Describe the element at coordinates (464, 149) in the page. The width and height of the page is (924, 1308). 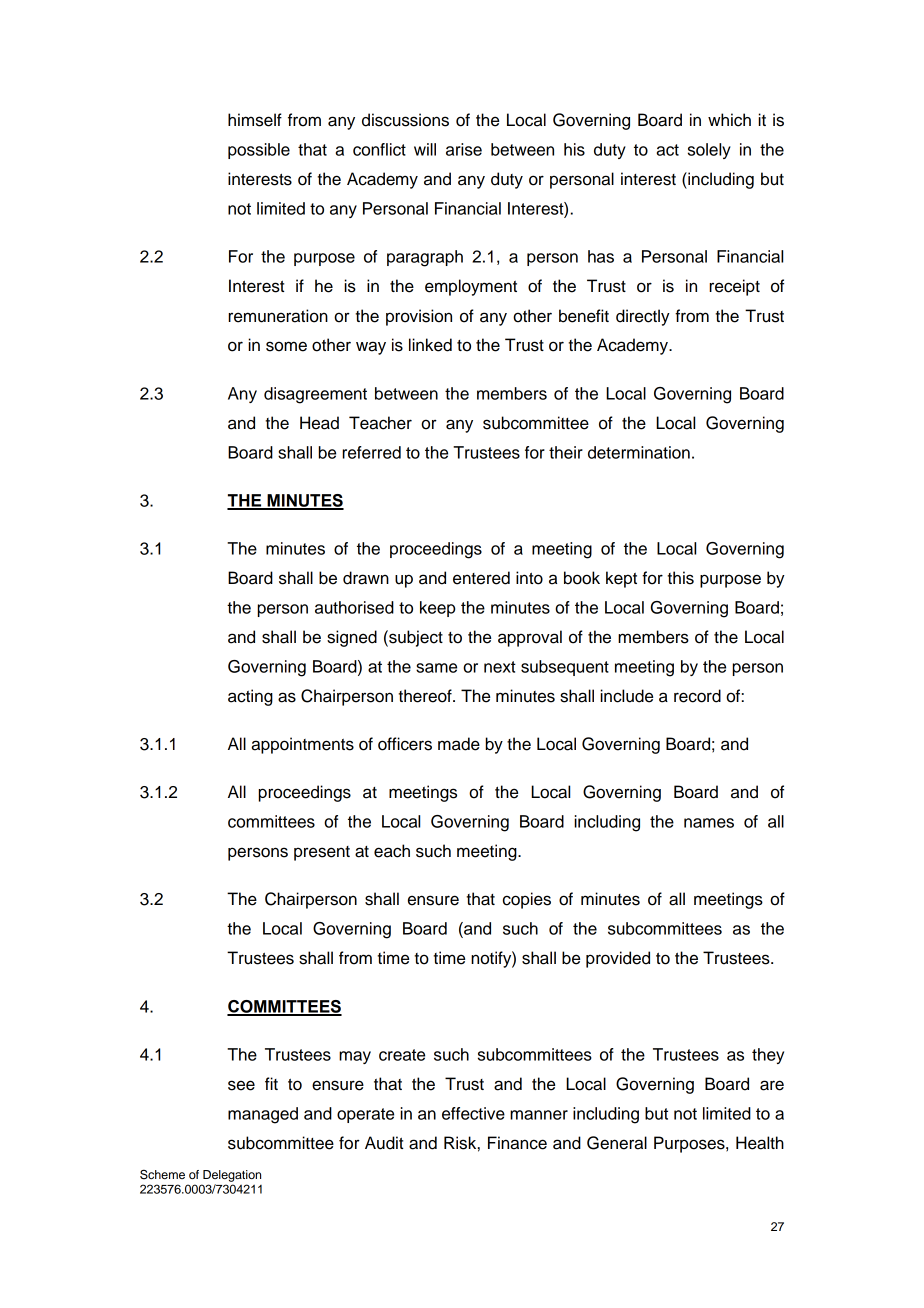
I see `arise` at that location.
